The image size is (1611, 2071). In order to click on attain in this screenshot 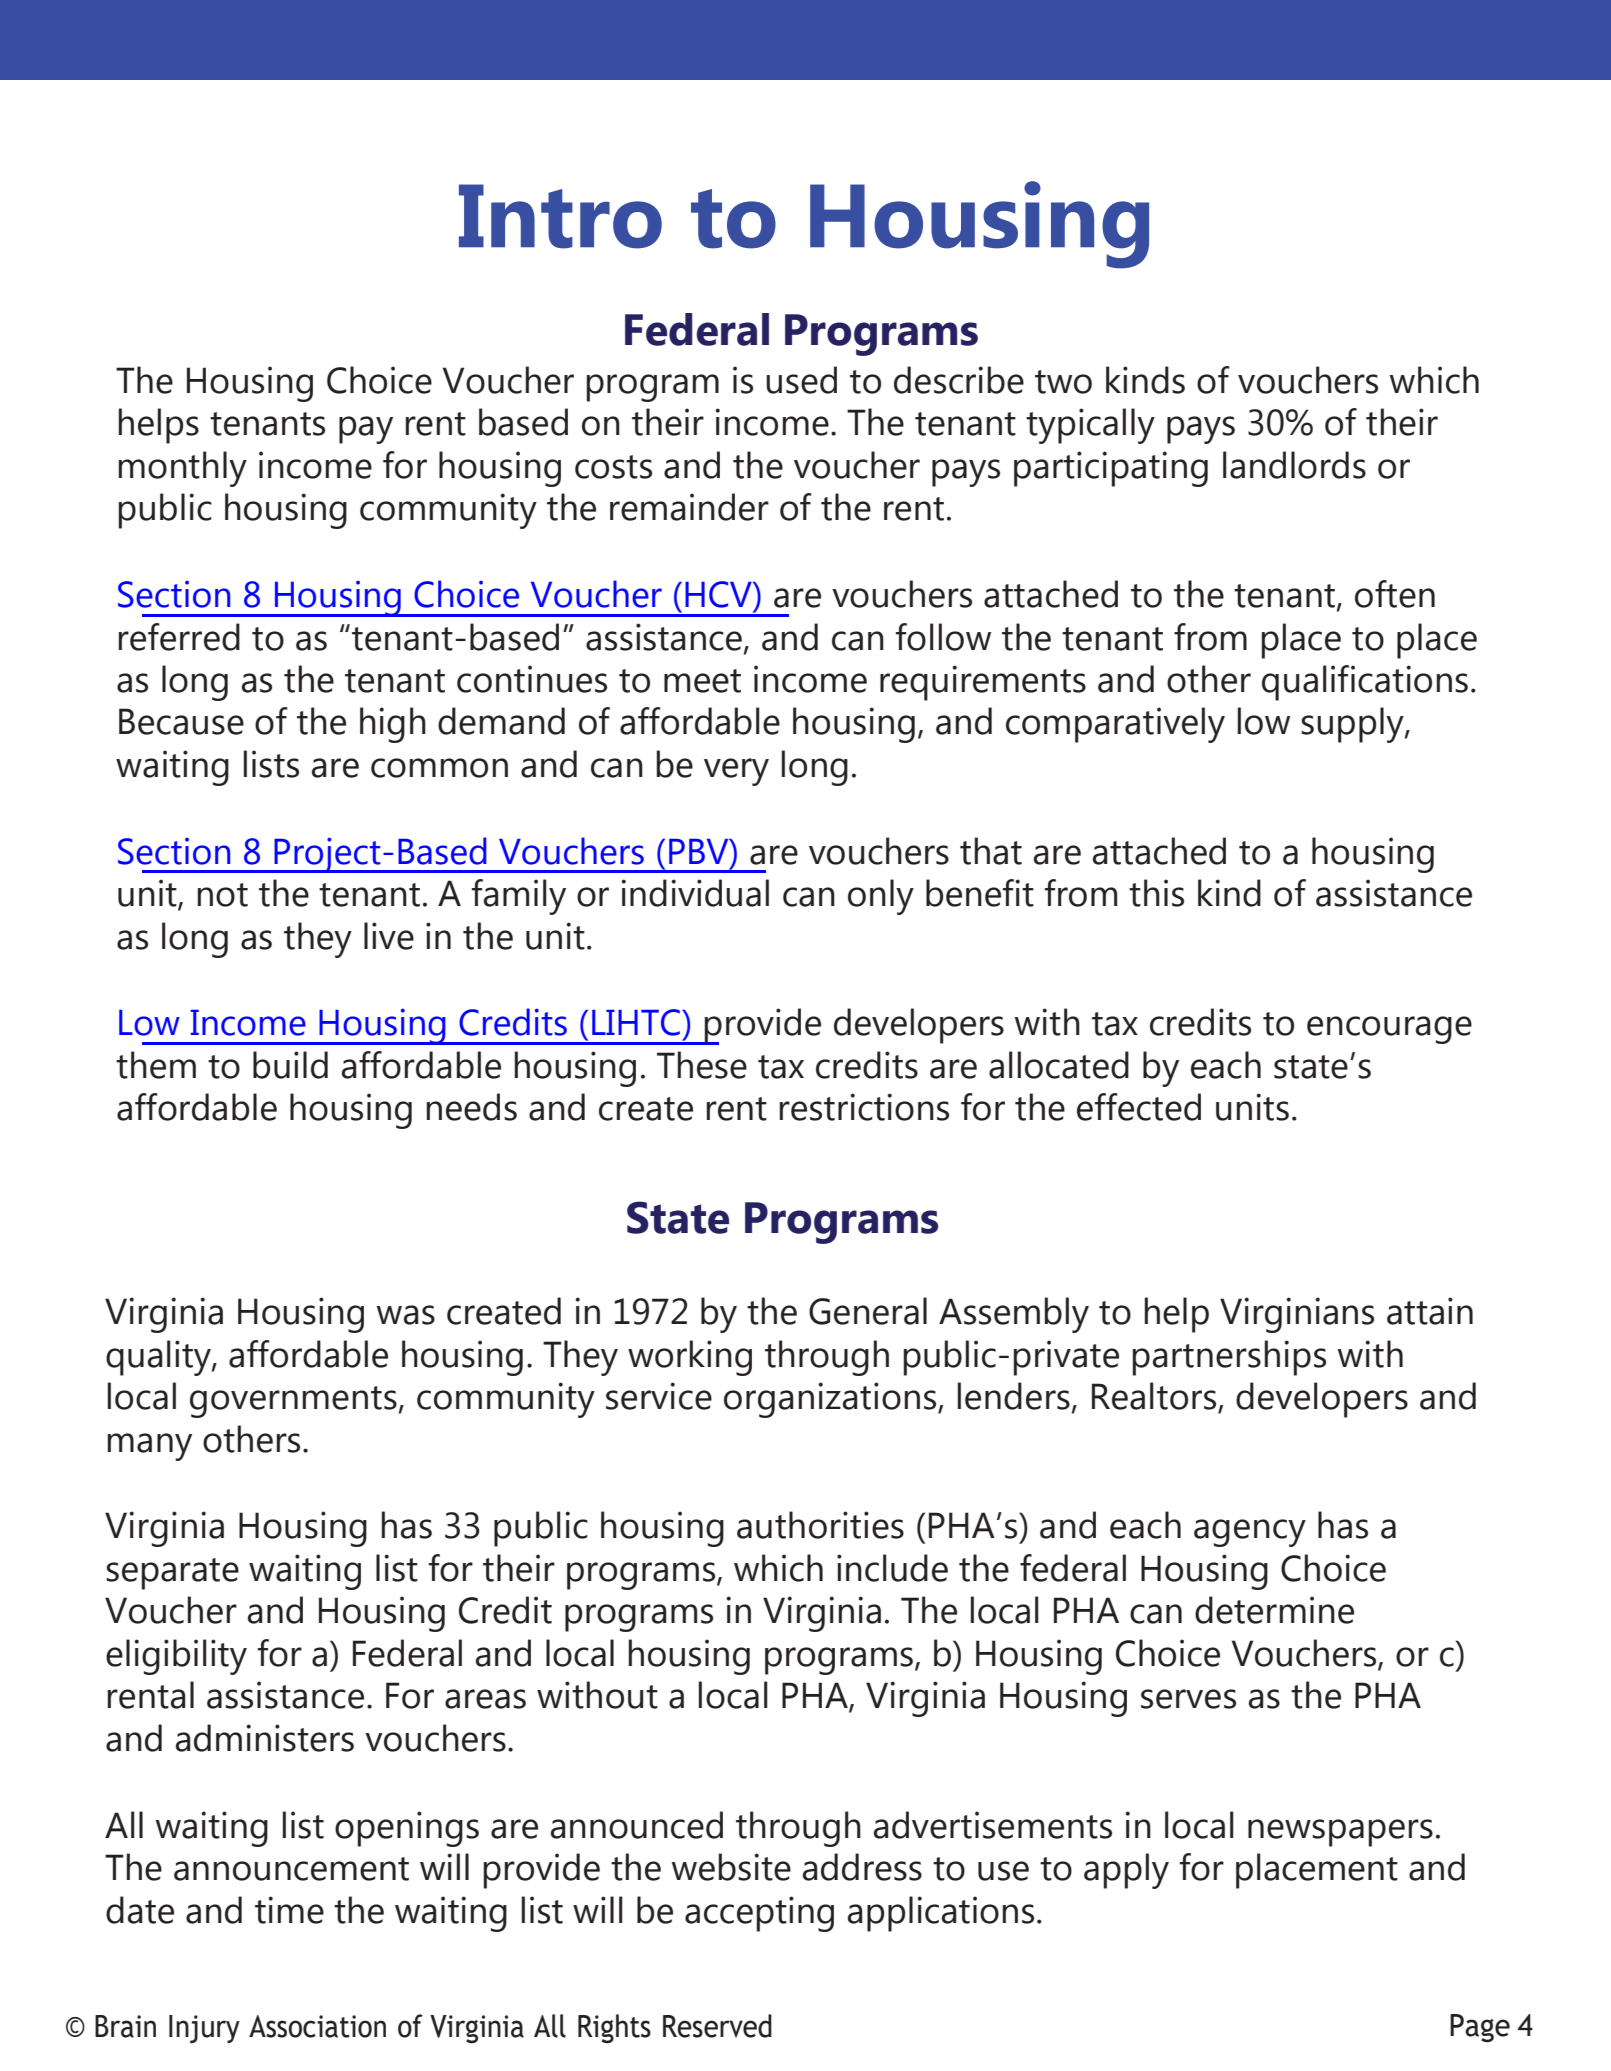, I will do `click(1430, 1311)`.
